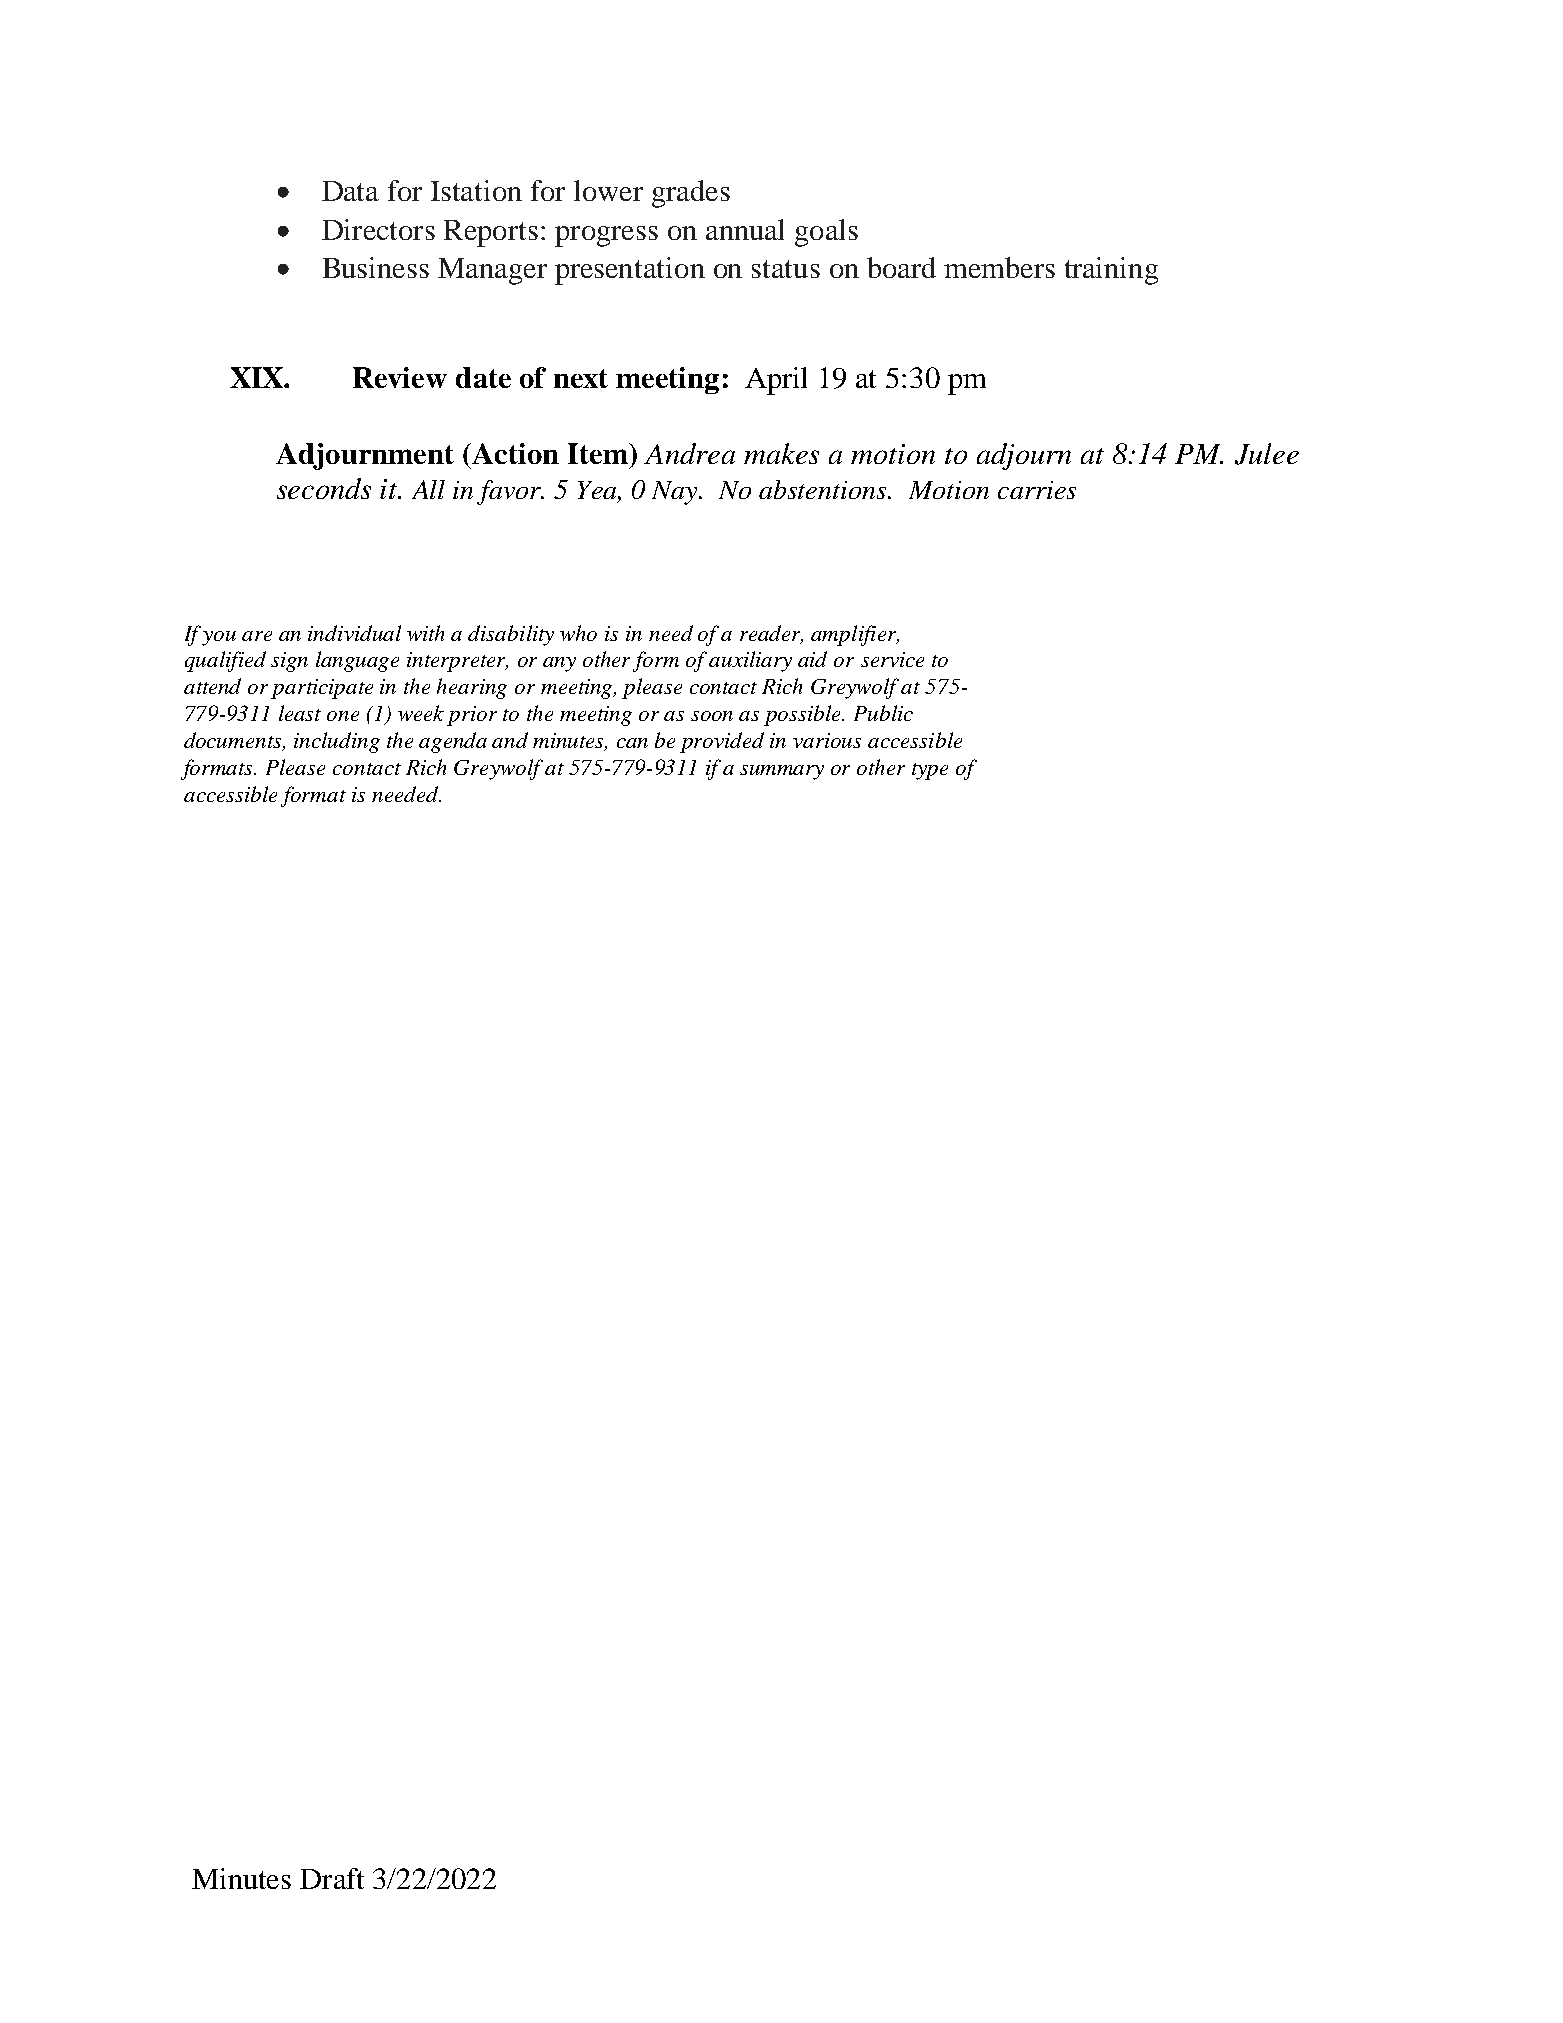 This screenshot has height=2023, width=1563. What do you see at coordinates (1037, 490) in the screenshot?
I see `carries` at bounding box center [1037, 490].
